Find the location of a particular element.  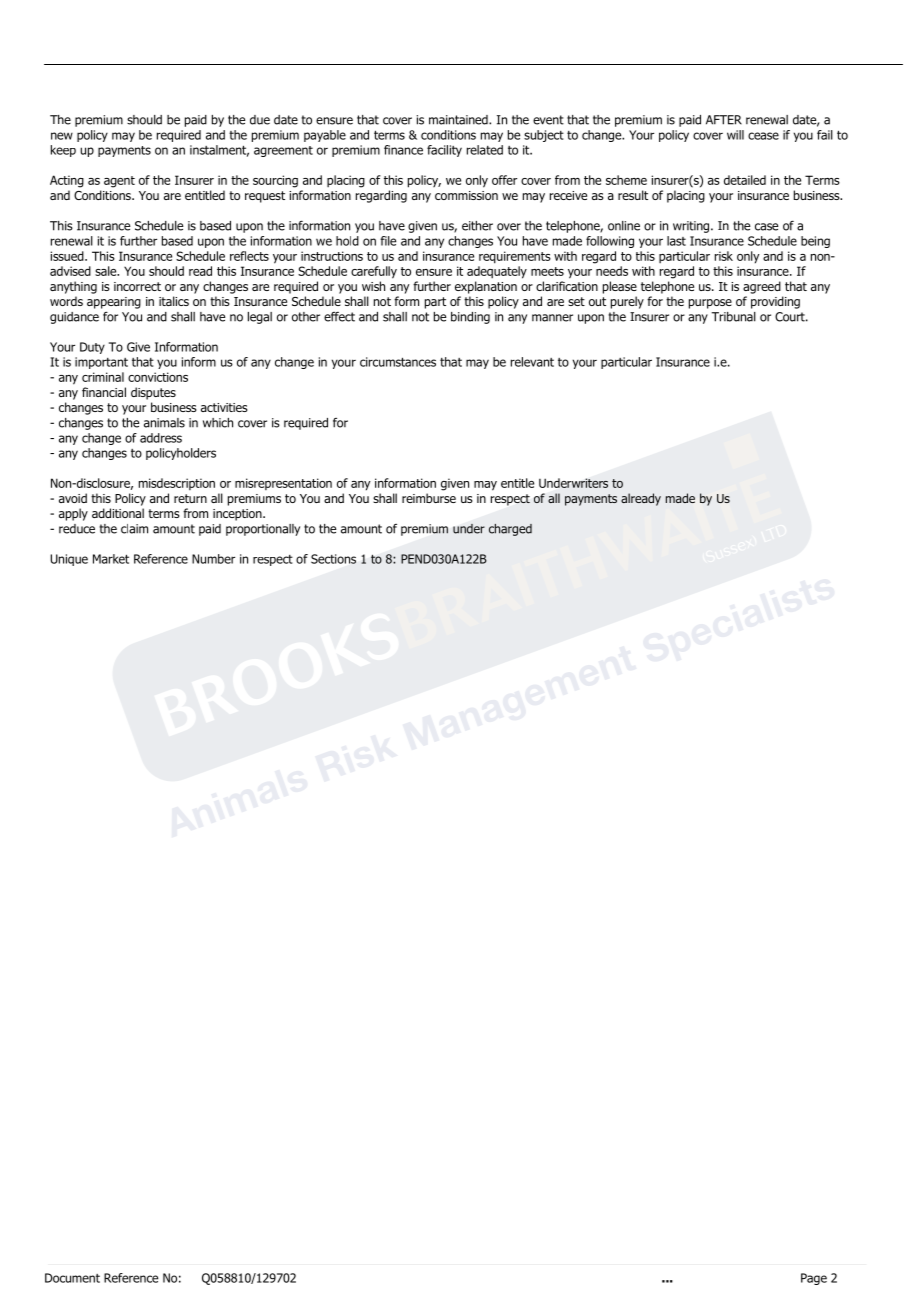

Document is located at coordinates (72, 1278).
